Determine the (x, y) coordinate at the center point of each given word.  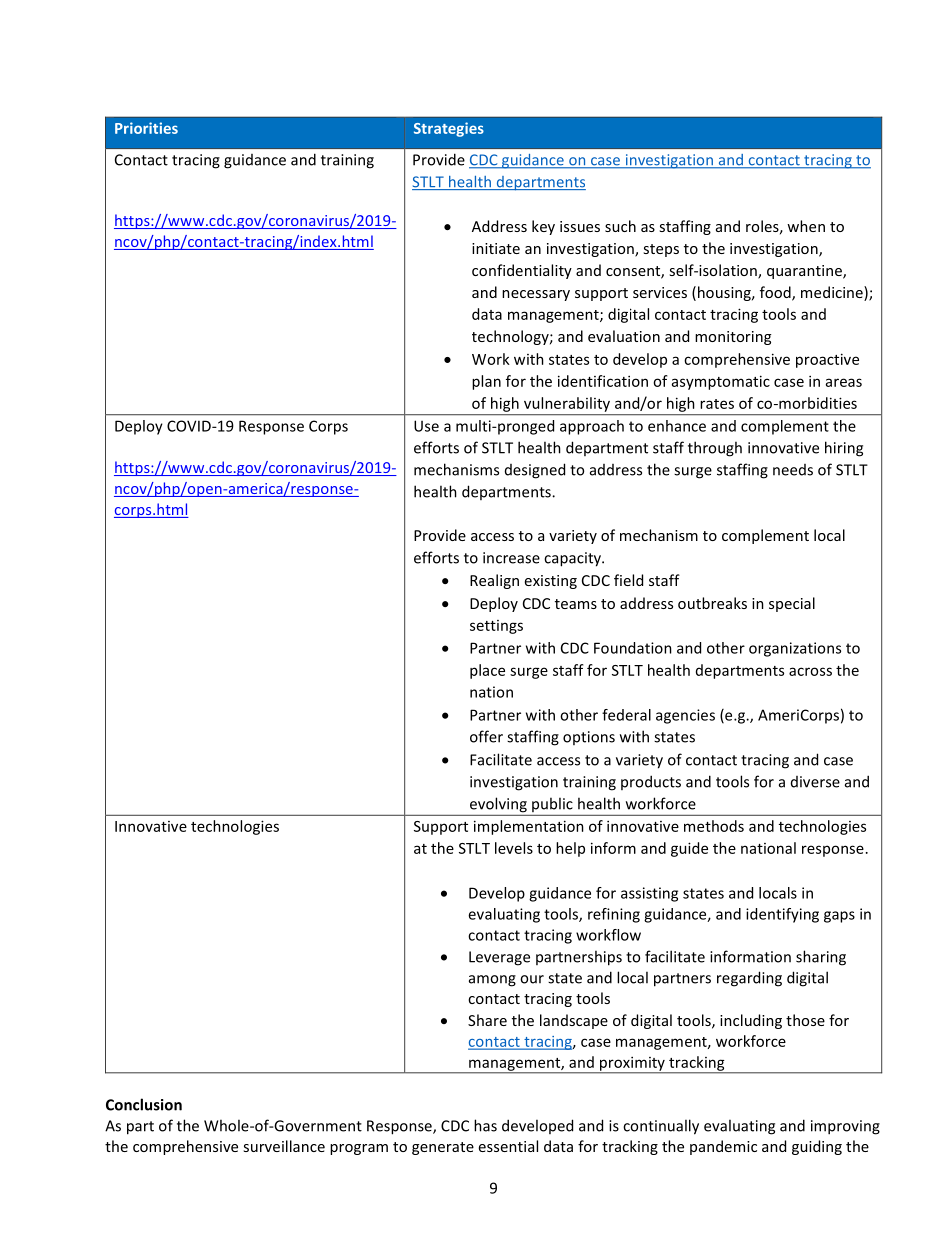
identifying (782, 915)
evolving (498, 805)
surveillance (284, 1146)
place (487, 671)
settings (496, 627)
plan (486, 382)
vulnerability (567, 404)
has (485, 1125)
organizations (795, 649)
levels (514, 848)
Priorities (146, 128)
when (806, 226)
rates (717, 404)
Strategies (449, 129)
